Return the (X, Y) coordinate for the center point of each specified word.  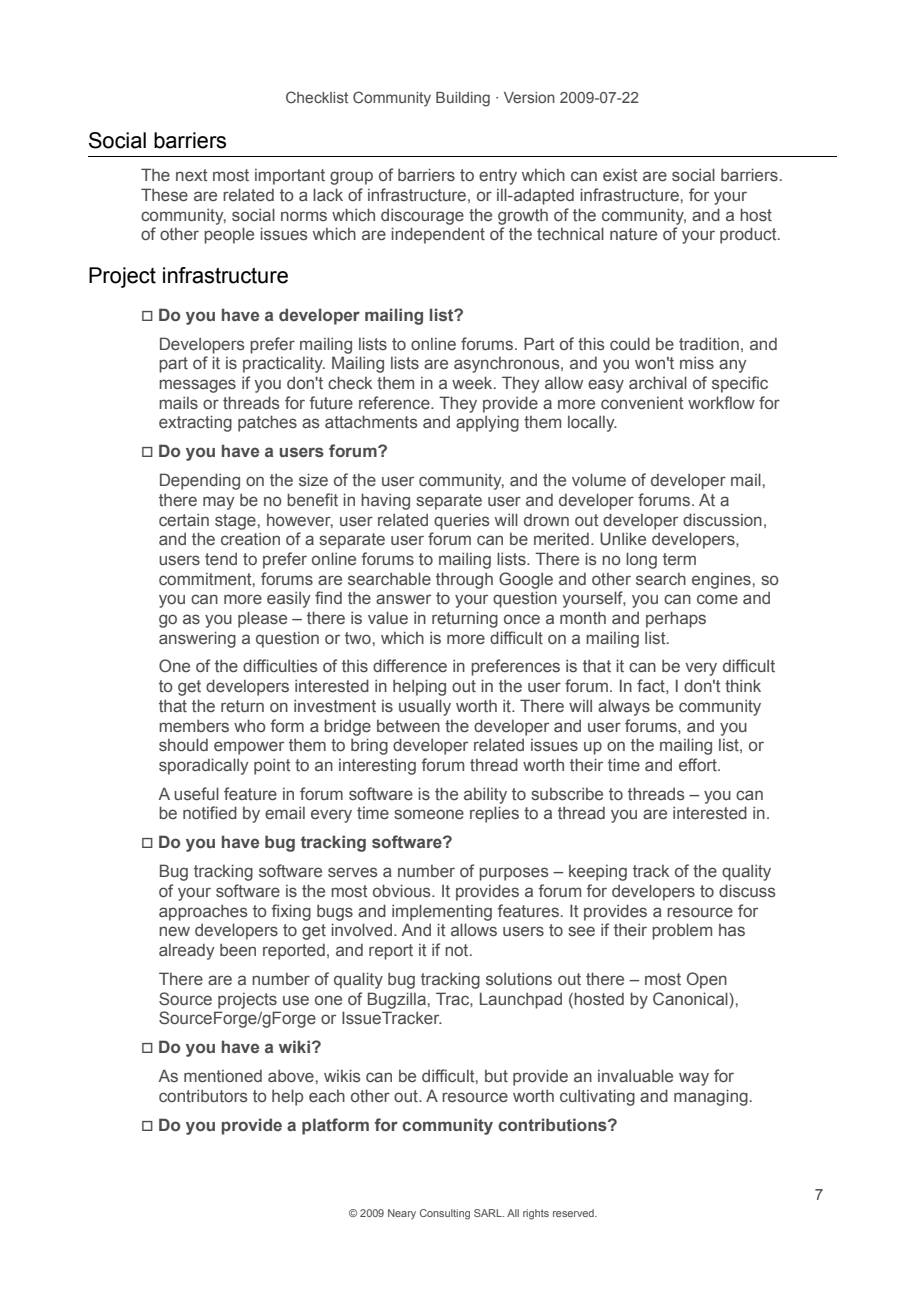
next (192, 175)
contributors (203, 1096)
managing (711, 1097)
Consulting (445, 1214)
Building (463, 99)
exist (620, 175)
